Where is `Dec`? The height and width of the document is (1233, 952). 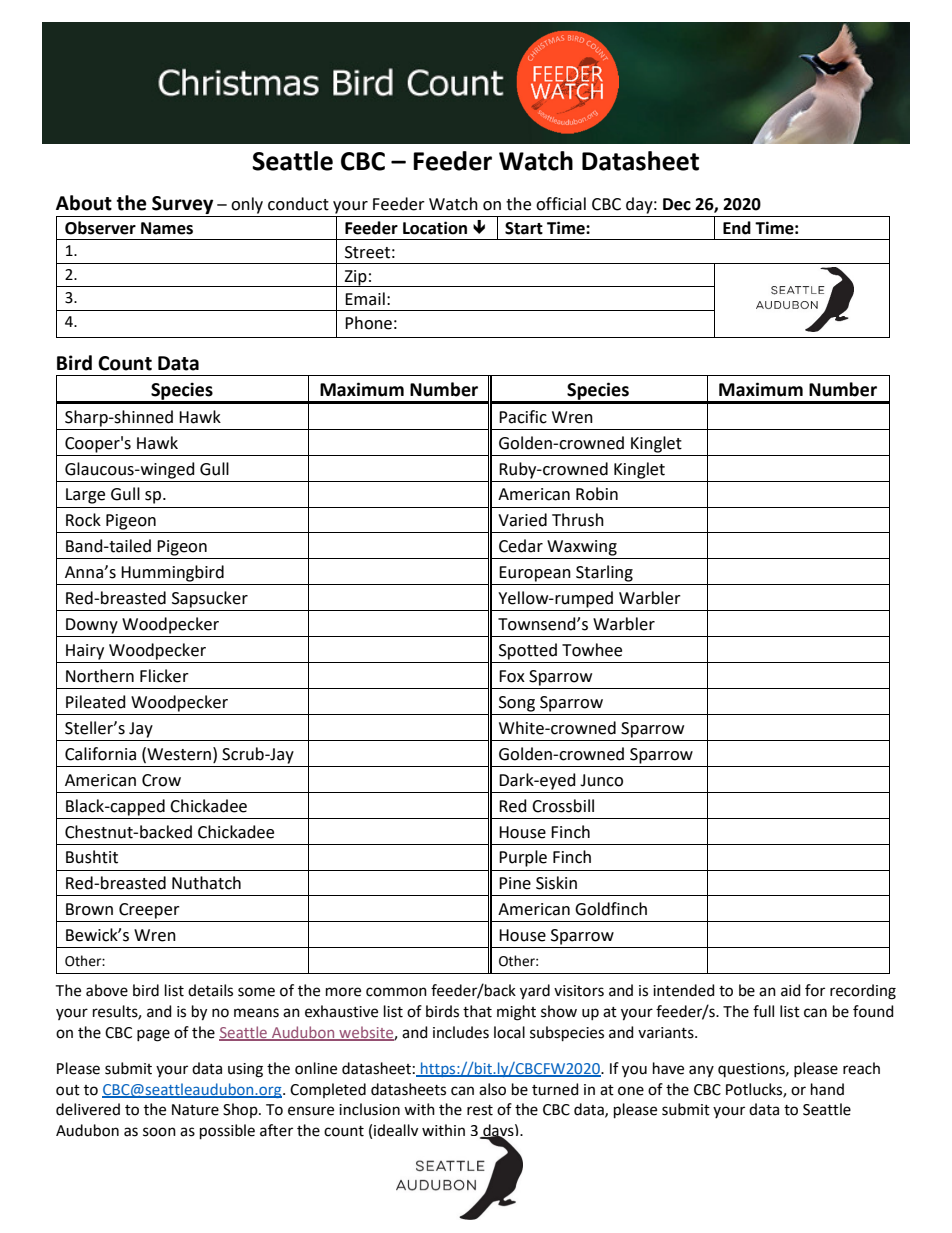
Dec is located at coordinates (677, 204).
